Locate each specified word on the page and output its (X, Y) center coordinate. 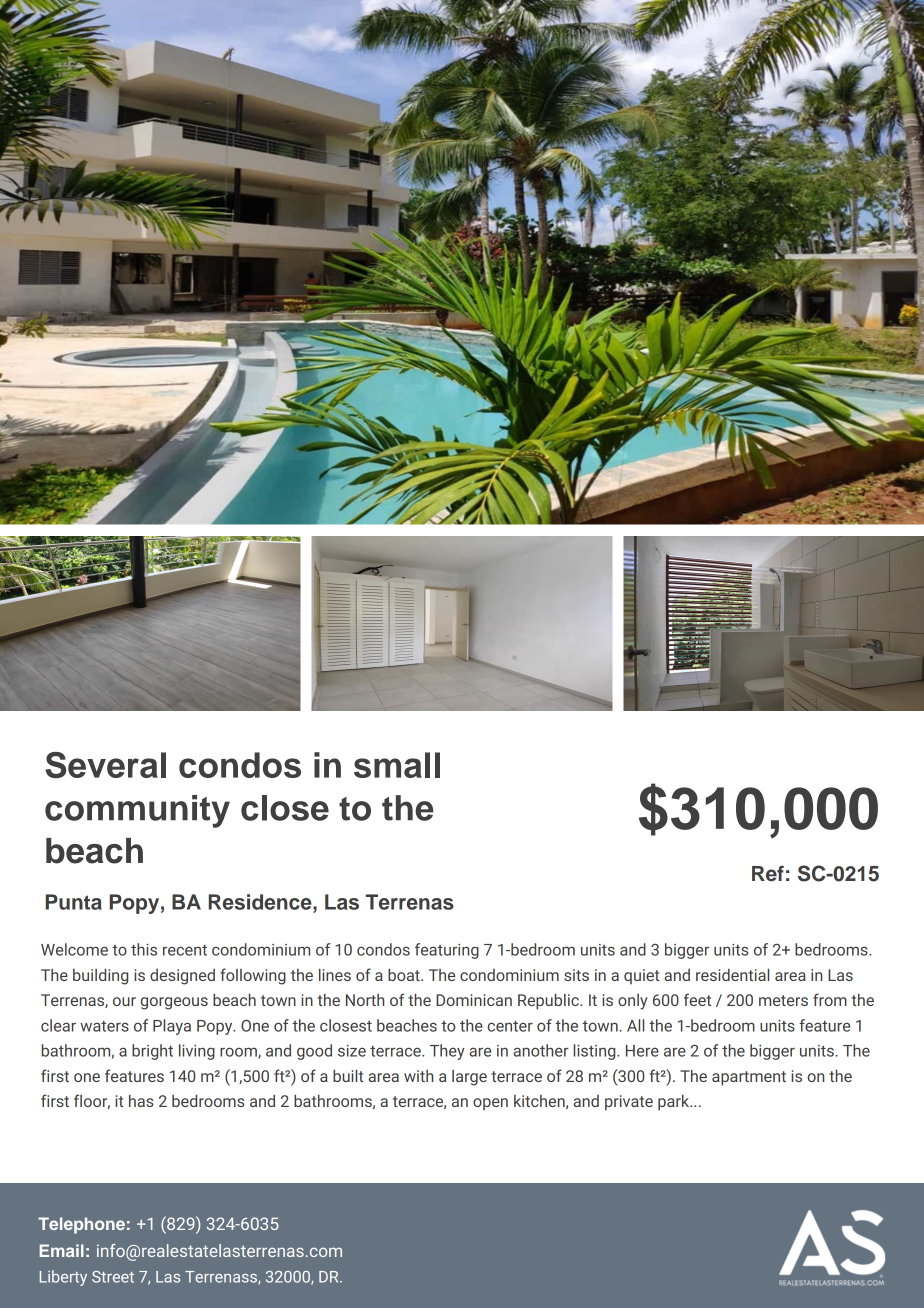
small (397, 765)
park (675, 1103)
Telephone (81, 1225)
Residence (261, 903)
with (418, 1076)
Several (106, 765)
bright (152, 1052)
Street (113, 1277)
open (490, 1104)
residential (732, 975)
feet (697, 999)
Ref (768, 874)
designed (182, 977)
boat (405, 975)
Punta (73, 902)
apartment (749, 1078)
